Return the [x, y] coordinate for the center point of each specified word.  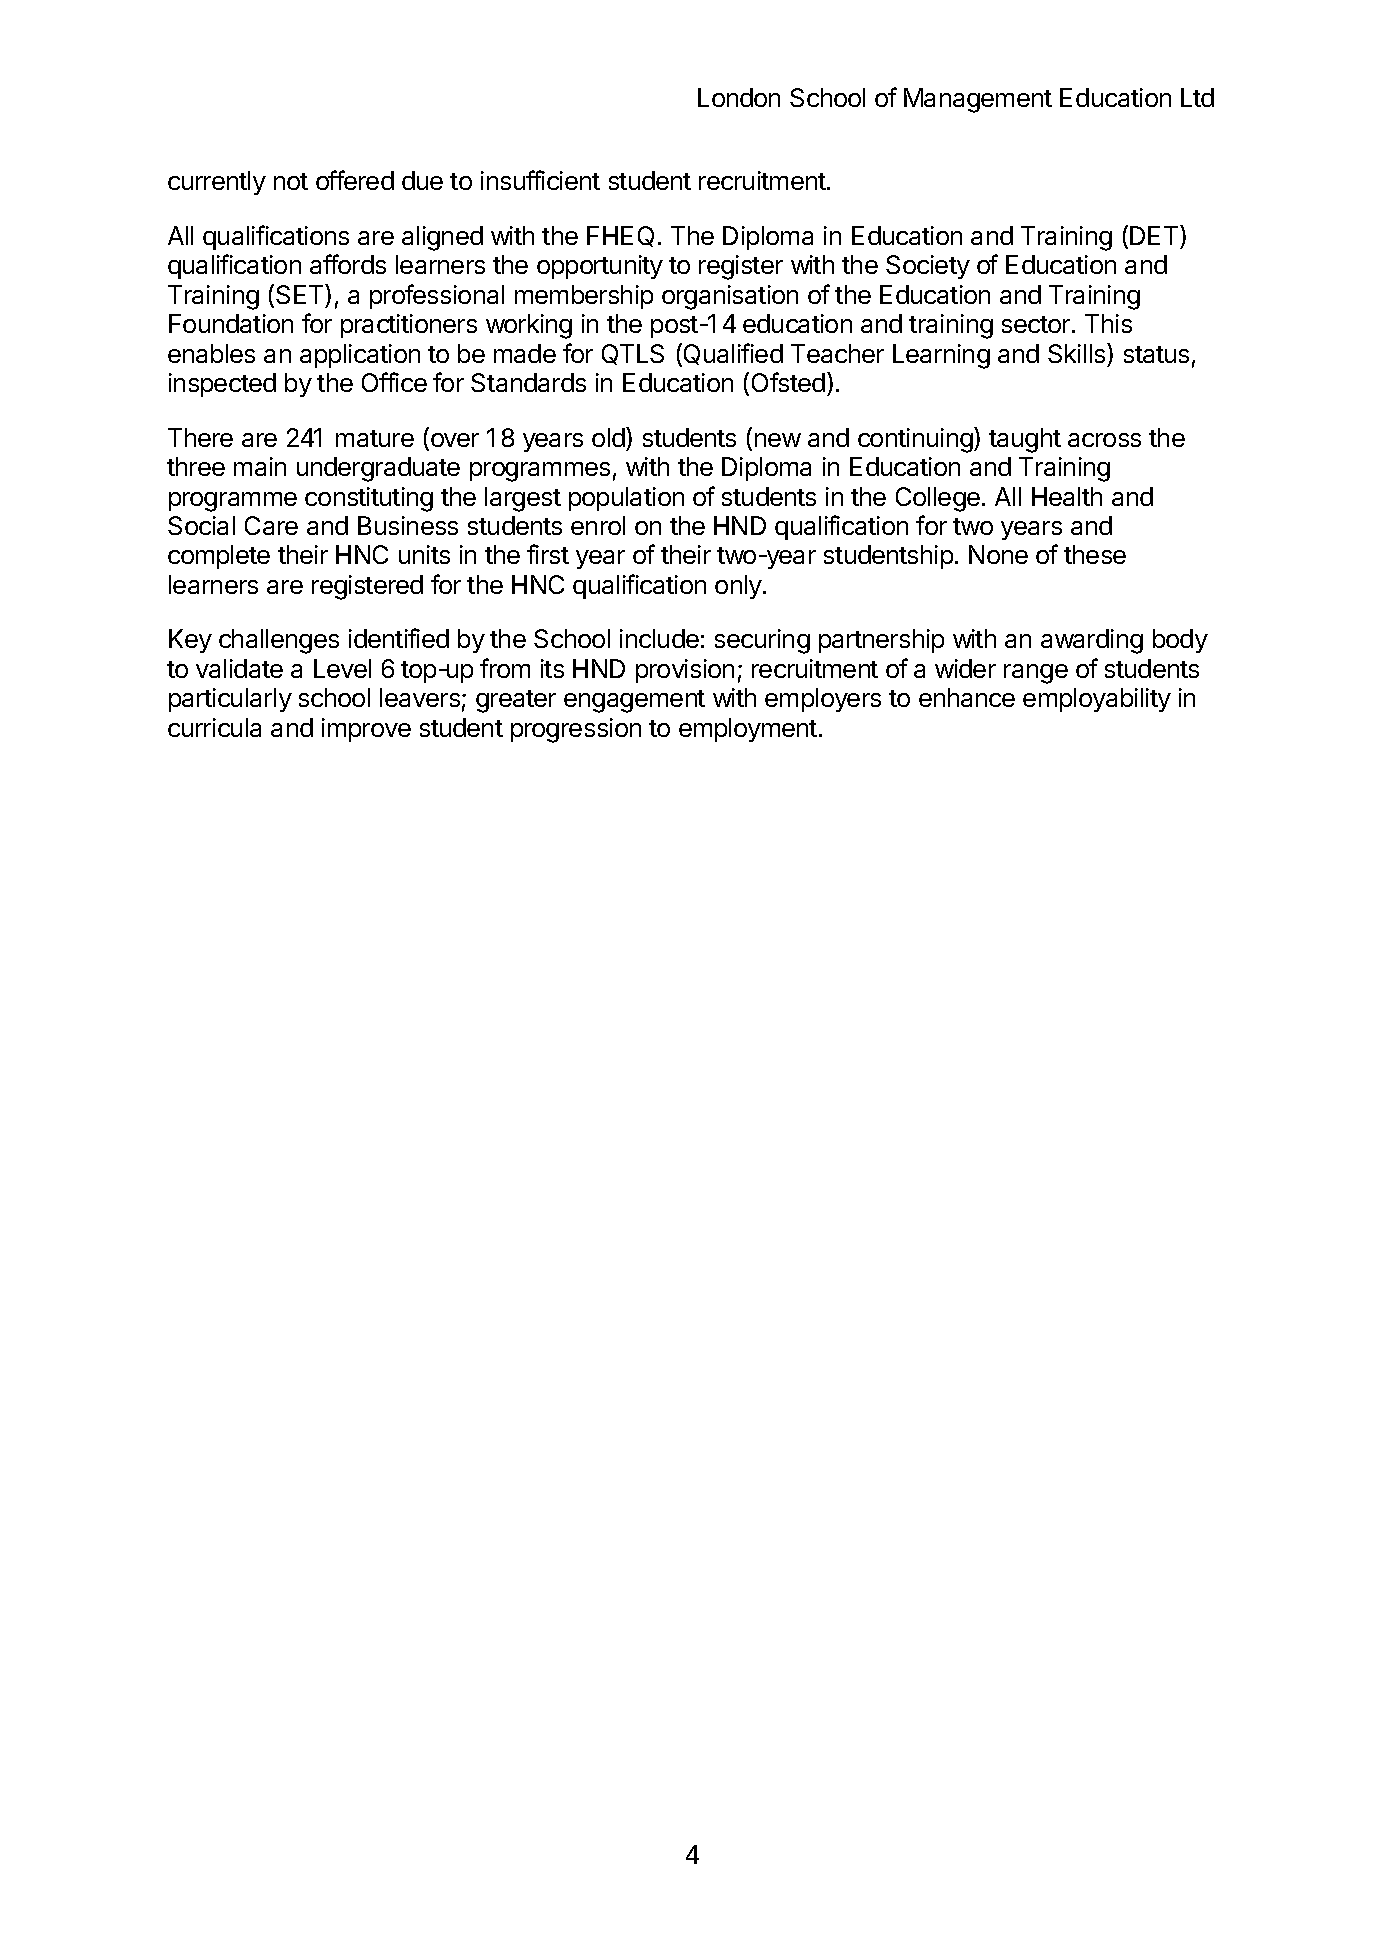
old [609, 437]
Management [978, 100]
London [739, 97]
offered [355, 180]
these [1095, 554]
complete [219, 557]
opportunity [600, 267]
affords [348, 264]
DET [1155, 235]
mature [375, 438]
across [1104, 440]
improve [366, 730]
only [739, 587]
